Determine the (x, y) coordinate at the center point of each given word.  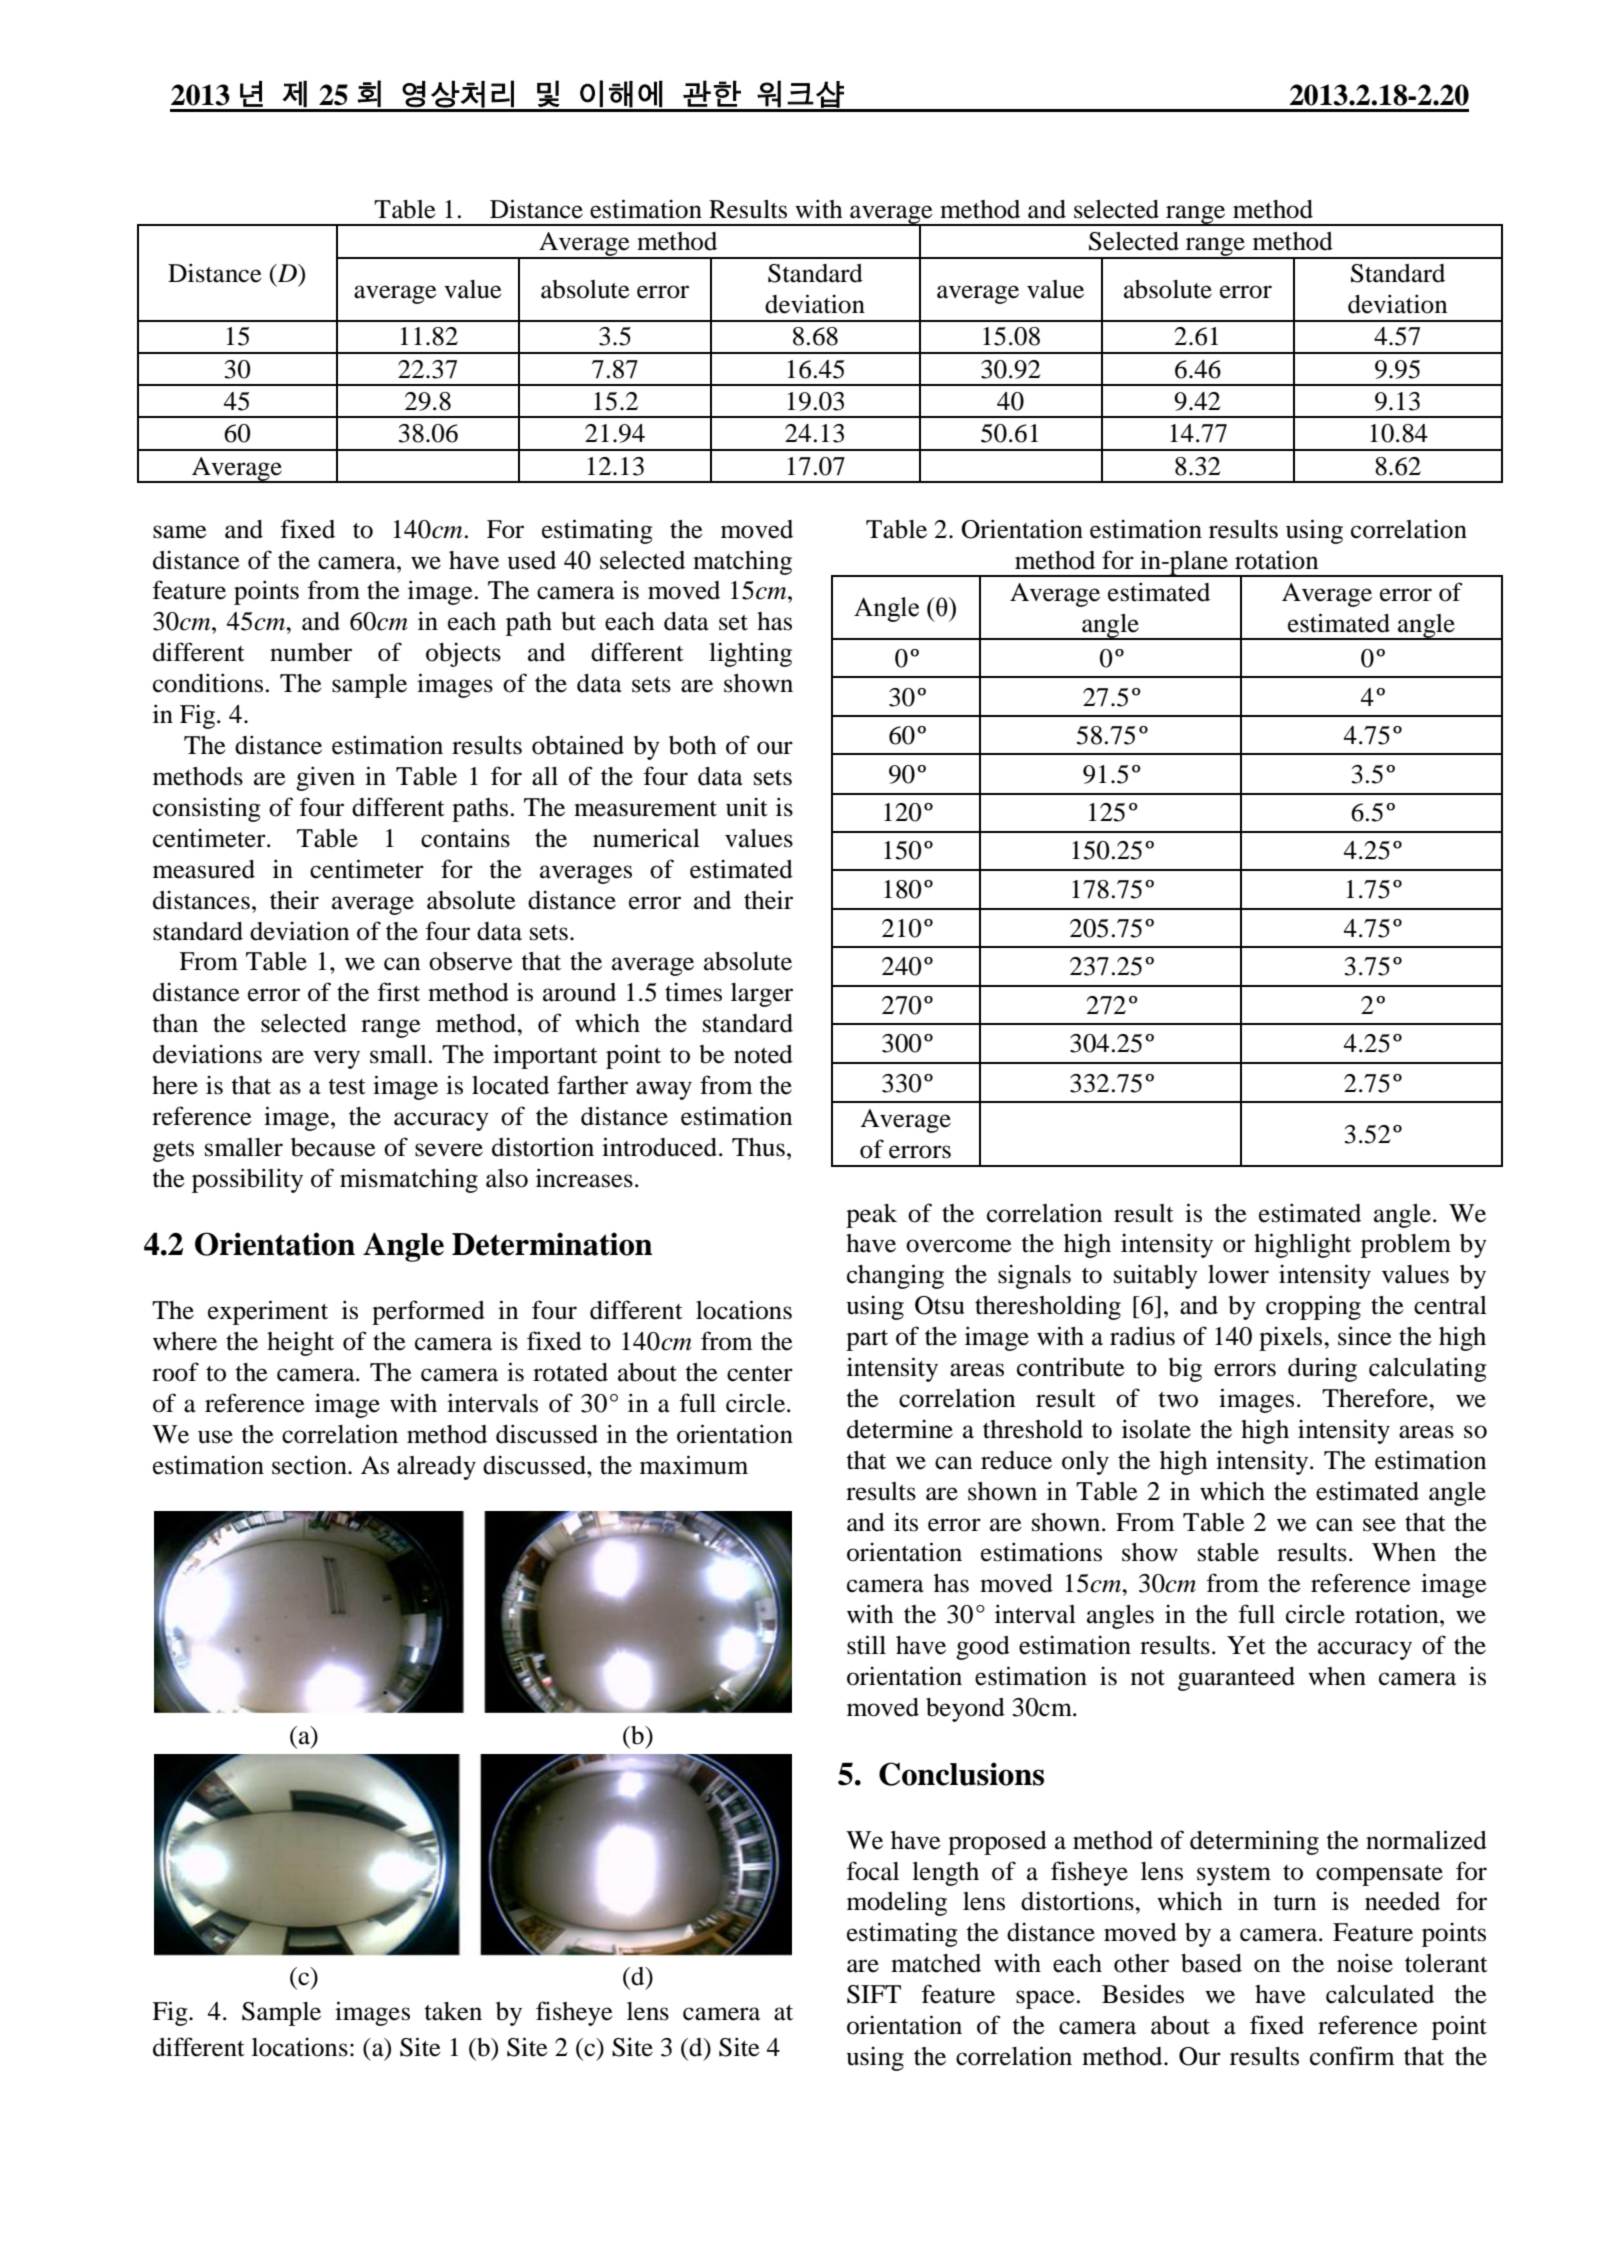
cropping (1313, 1307)
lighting (750, 654)
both (693, 745)
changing (895, 1276)
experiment (268, 1312)
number (311, 652)
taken (453, 2011)
